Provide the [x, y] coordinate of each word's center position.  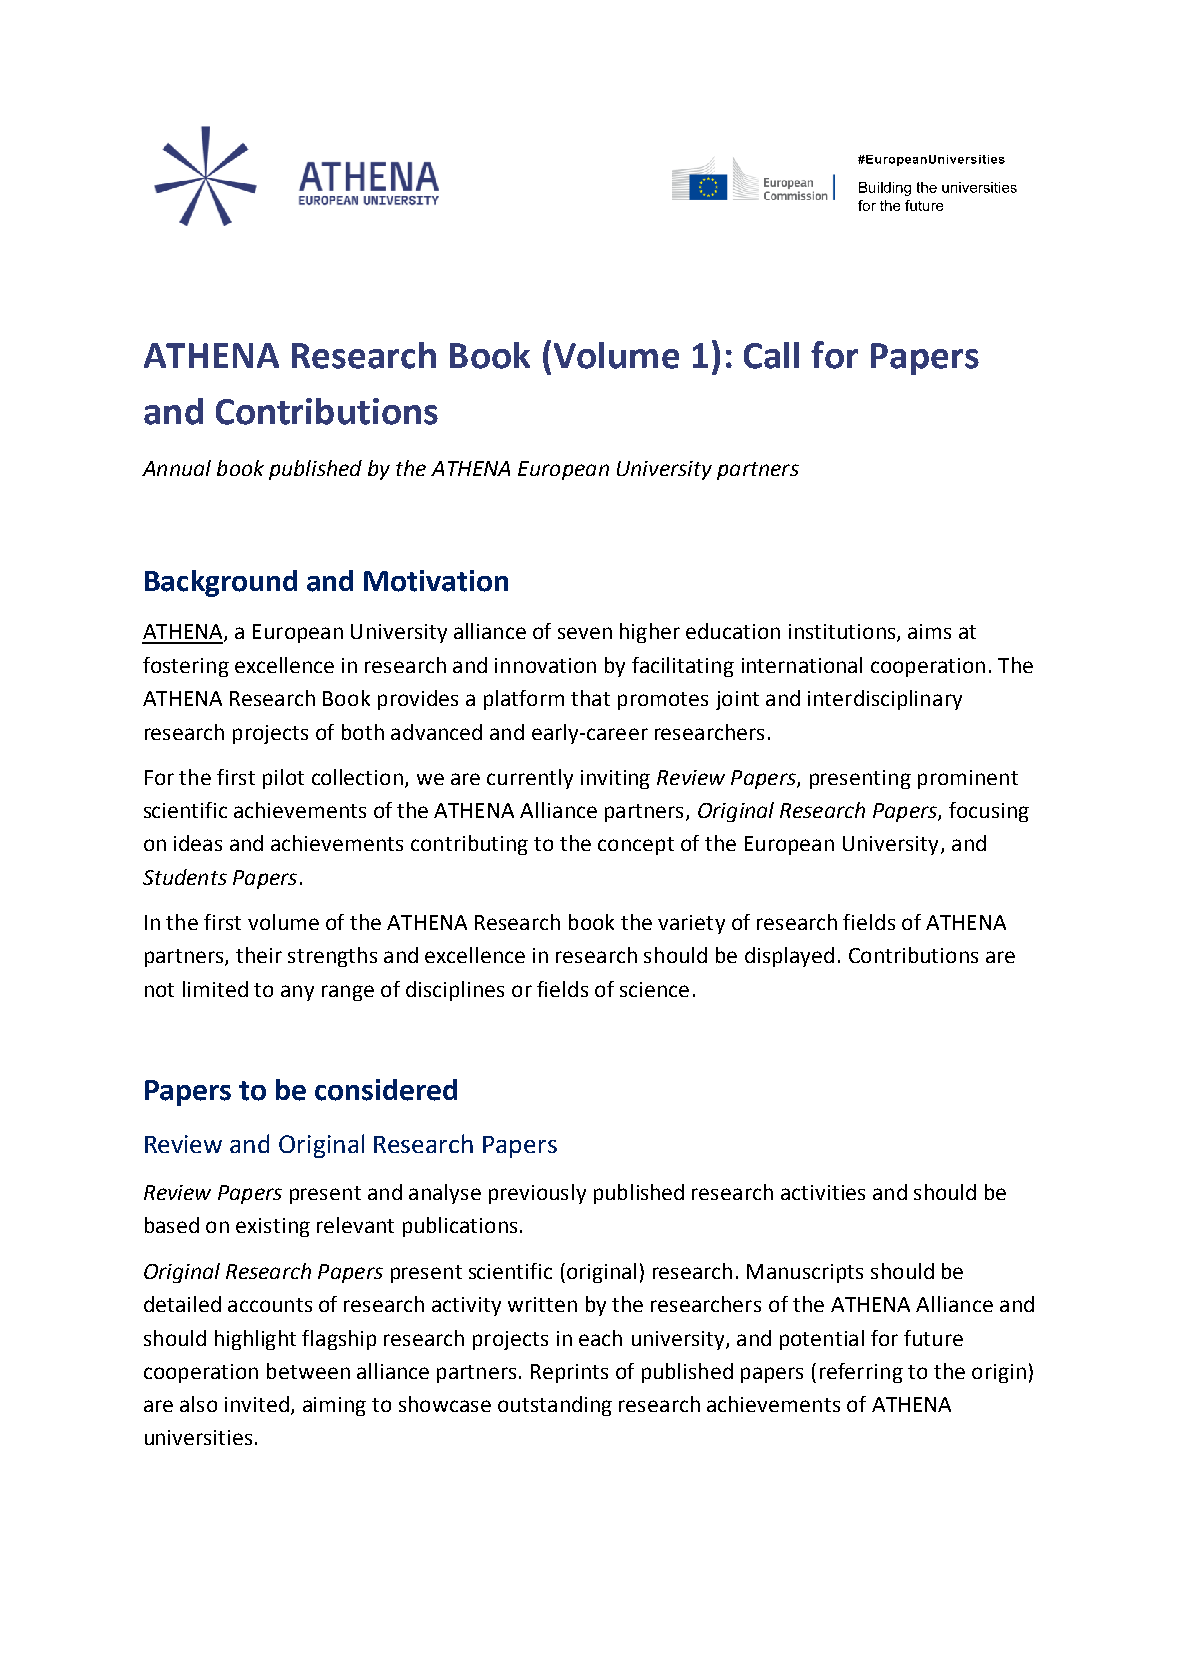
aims [929, 631]
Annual [176, 468]
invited [257, 1404]
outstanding [555, 1406]
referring [861, 1373]
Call [771, 355]
